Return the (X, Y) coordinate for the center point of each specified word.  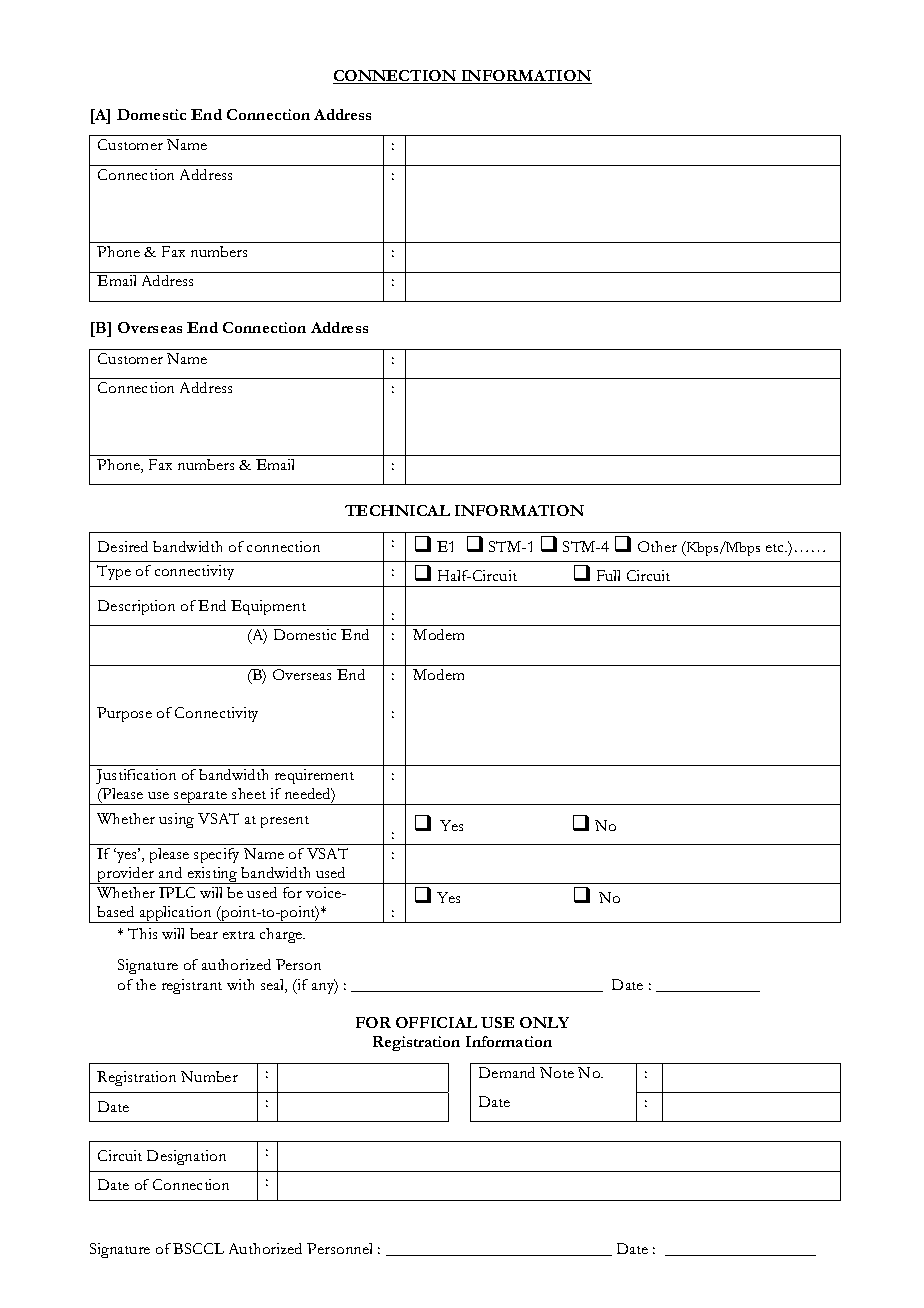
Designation (186, 1157)
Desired (123, 546)
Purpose (124, 714)
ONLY (544, 1022)
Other (657, 546)
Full (608, 575)
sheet (249, 793)
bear (204, 933)
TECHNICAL (397, 510)
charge (282, 935)
